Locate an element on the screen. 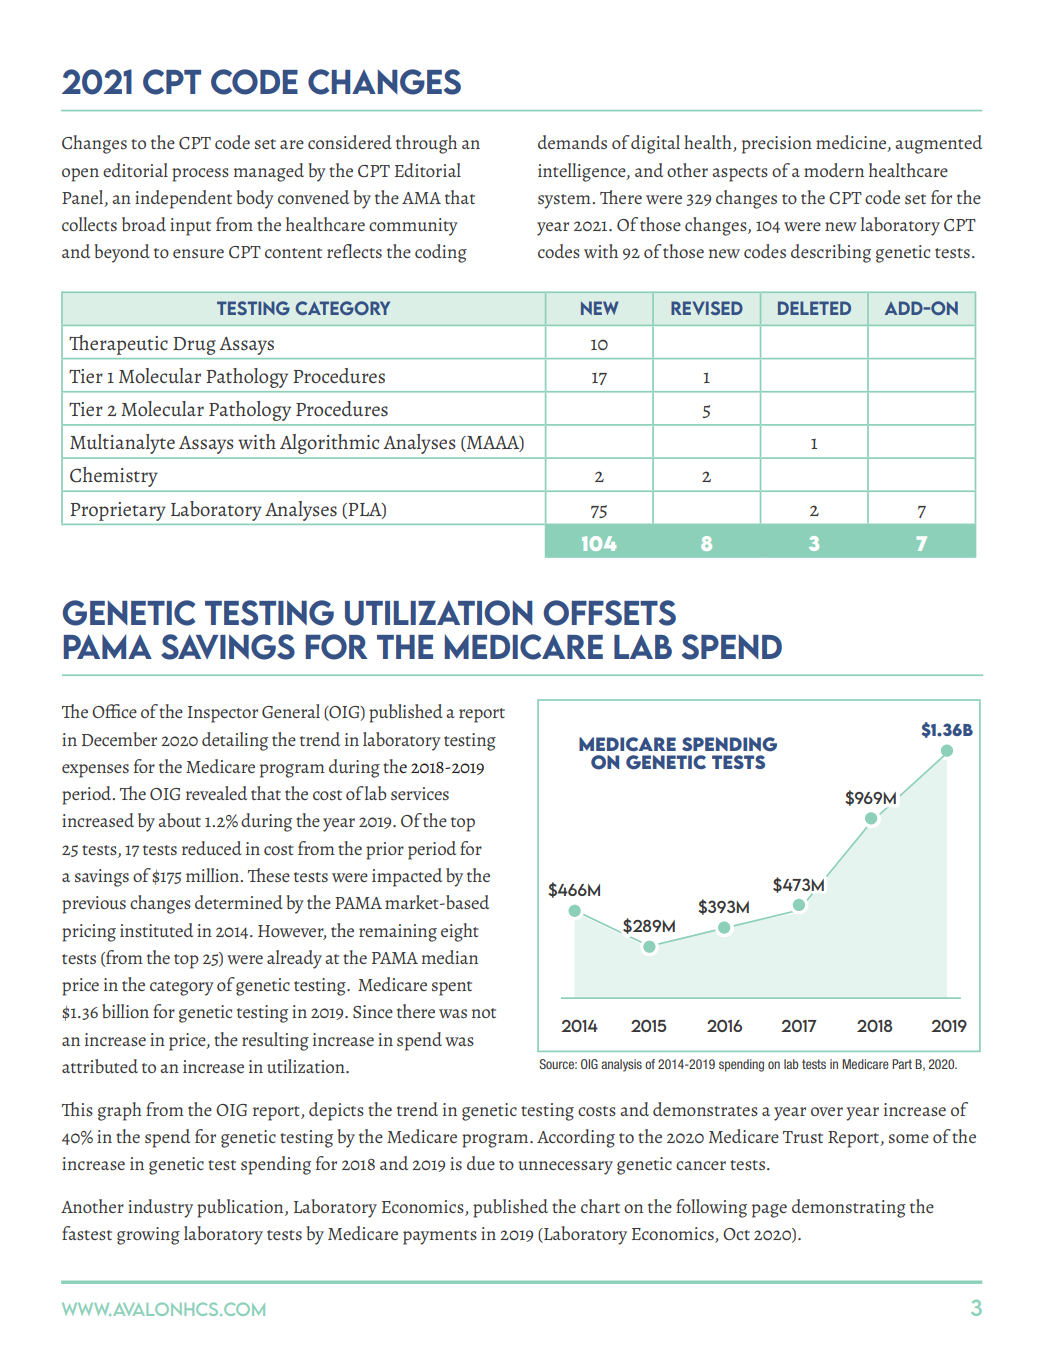 The image size is (1044, 1351). Proprietary is located at coordinates (118, 511).
